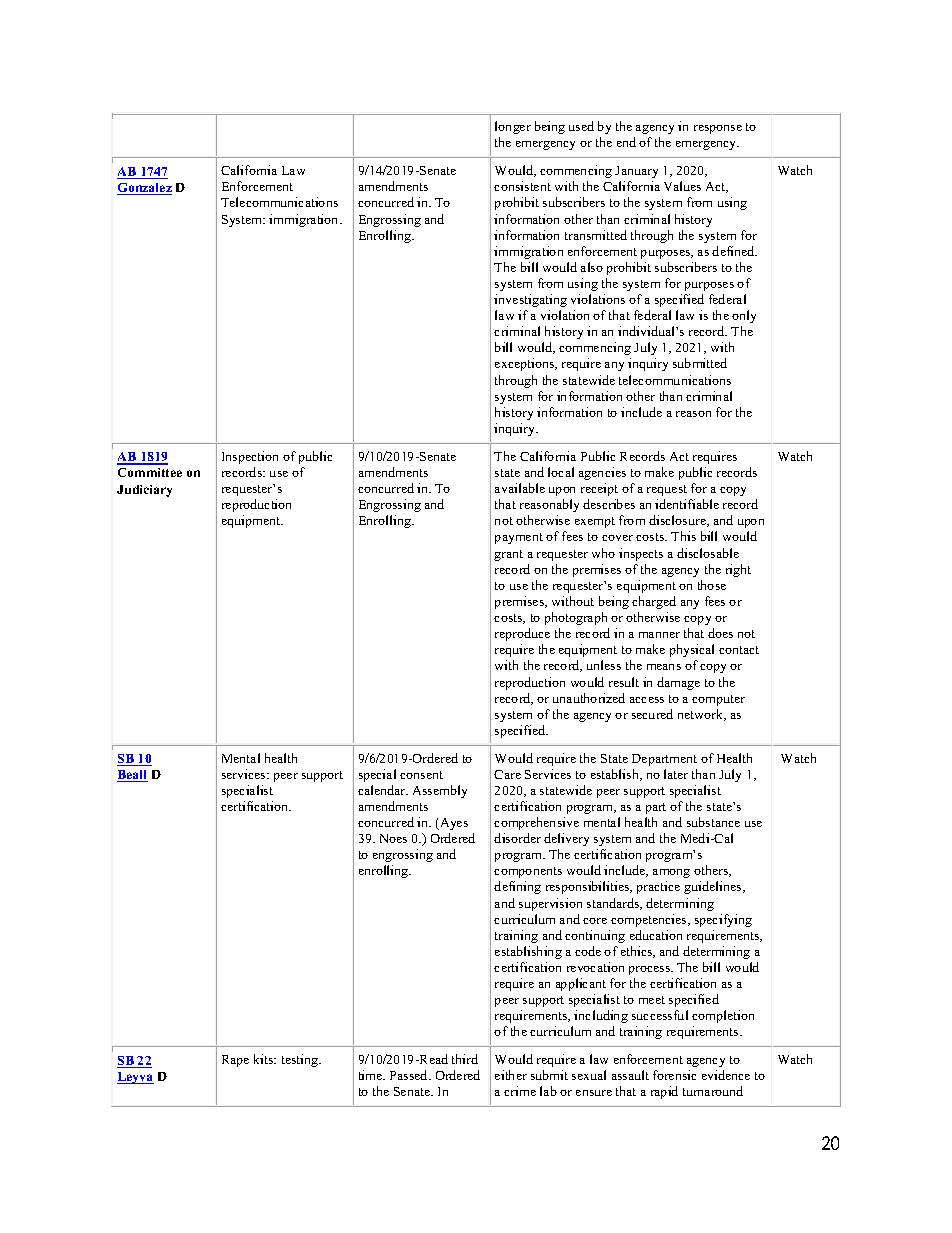 This screenshot has height=1233, width=952. Describe the element at coordinates (513, 127) in the screenshot. I see `longer` at that location.
